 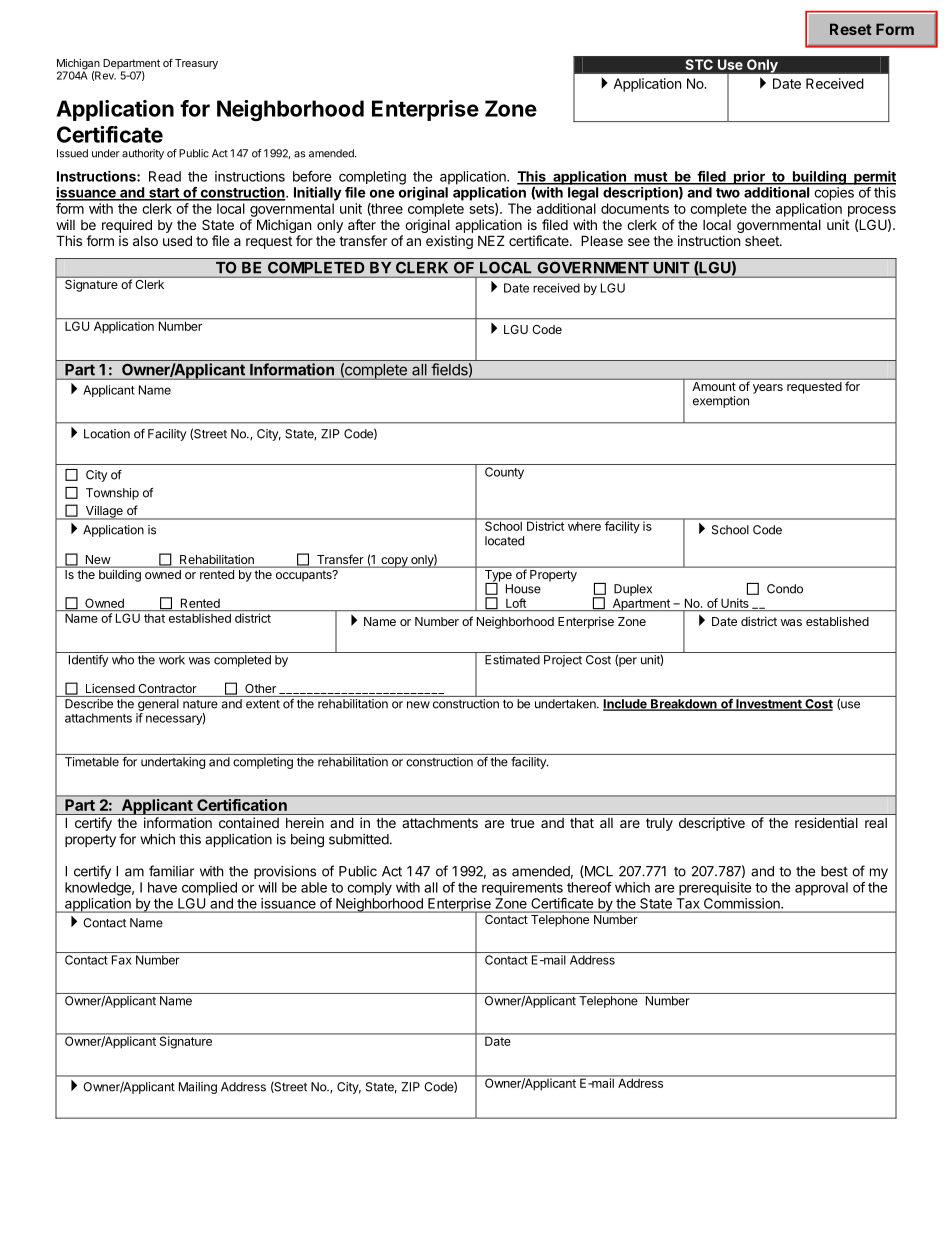 What do you see at coordinates (104, 512) in the screenshot?
I see `Village` at bounding box center [104, 512].
